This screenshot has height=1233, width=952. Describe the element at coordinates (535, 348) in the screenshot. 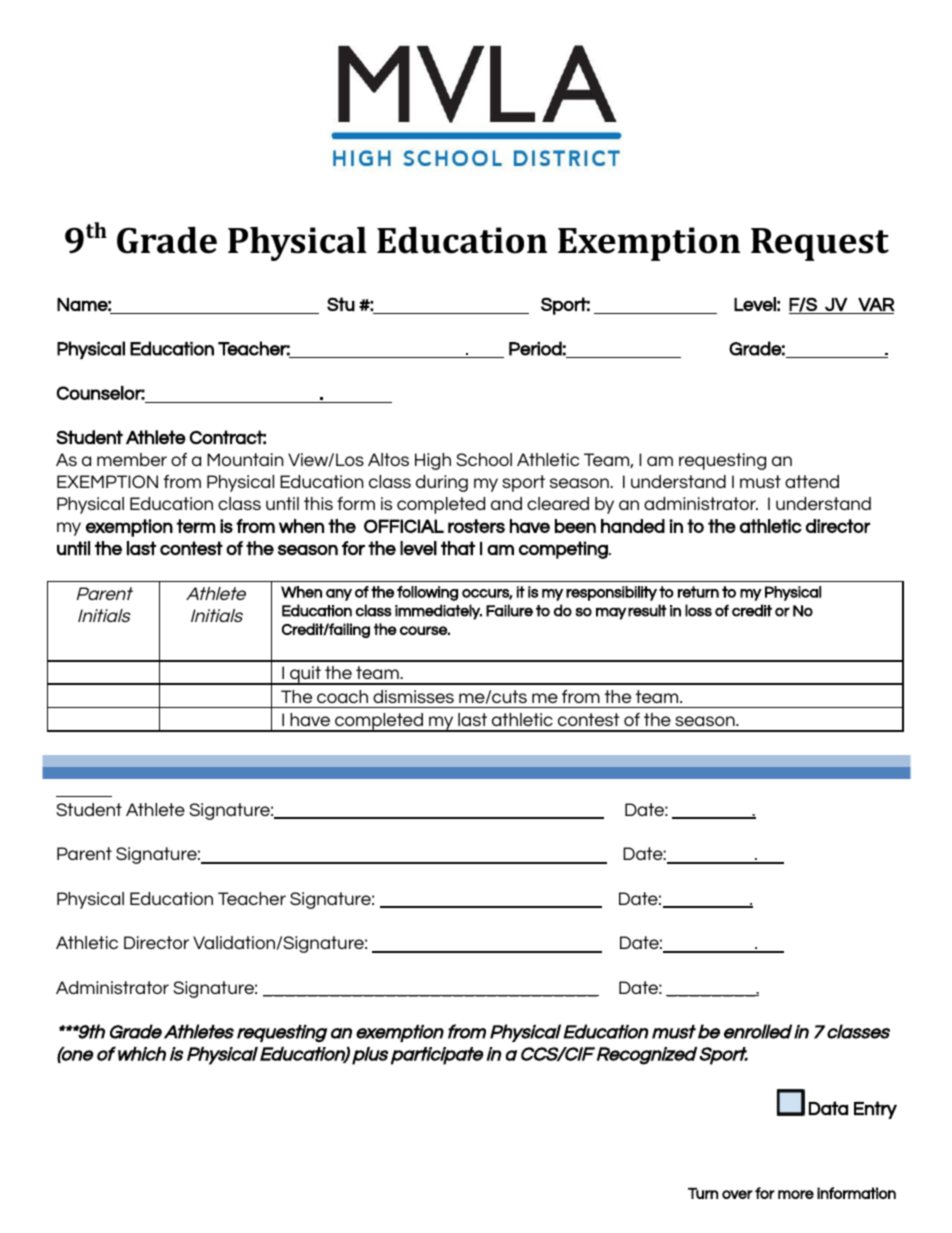

I see `Period` at that location.
